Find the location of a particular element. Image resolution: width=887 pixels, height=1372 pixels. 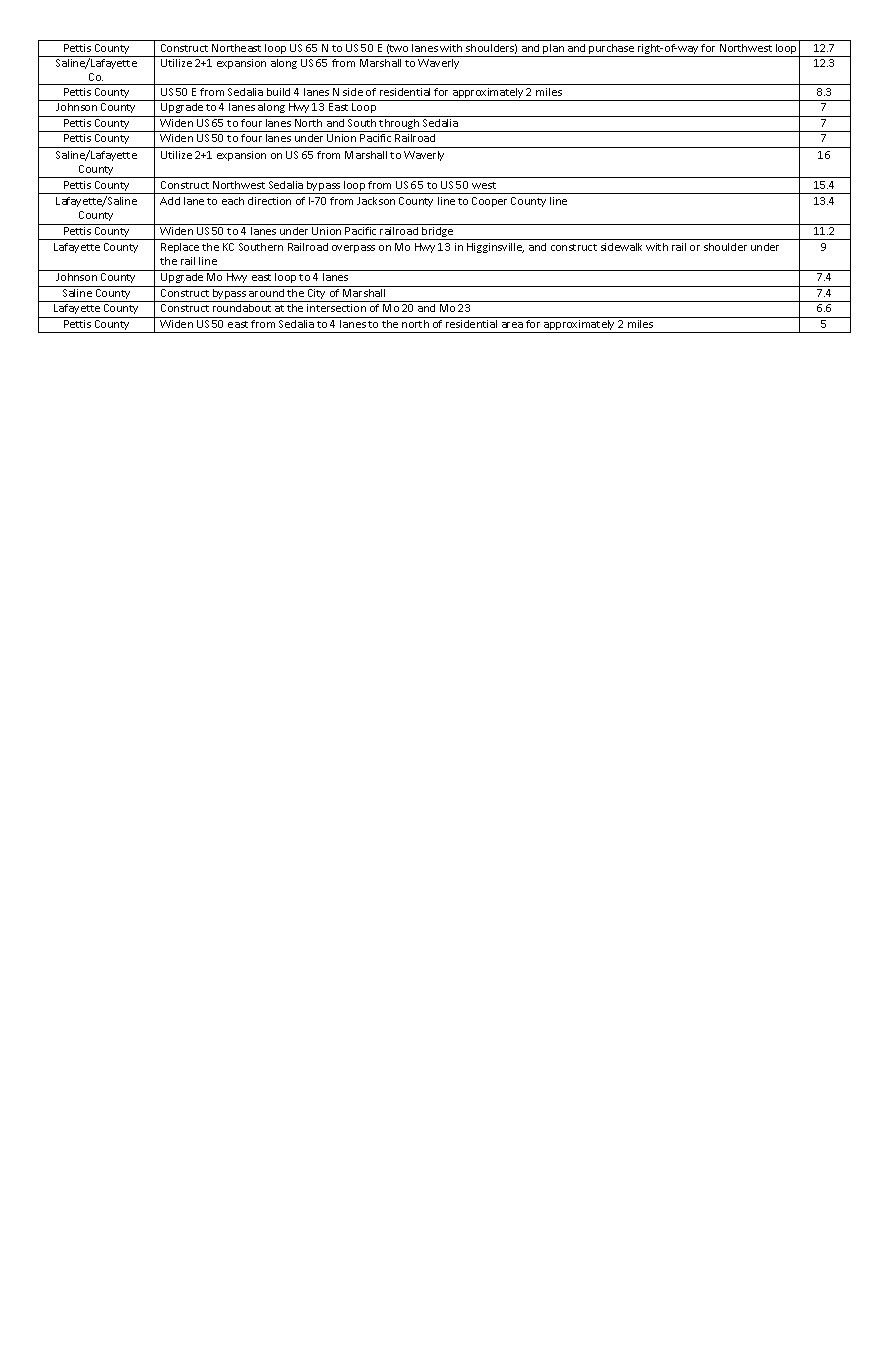

City is located at coordinates (317, 295).
